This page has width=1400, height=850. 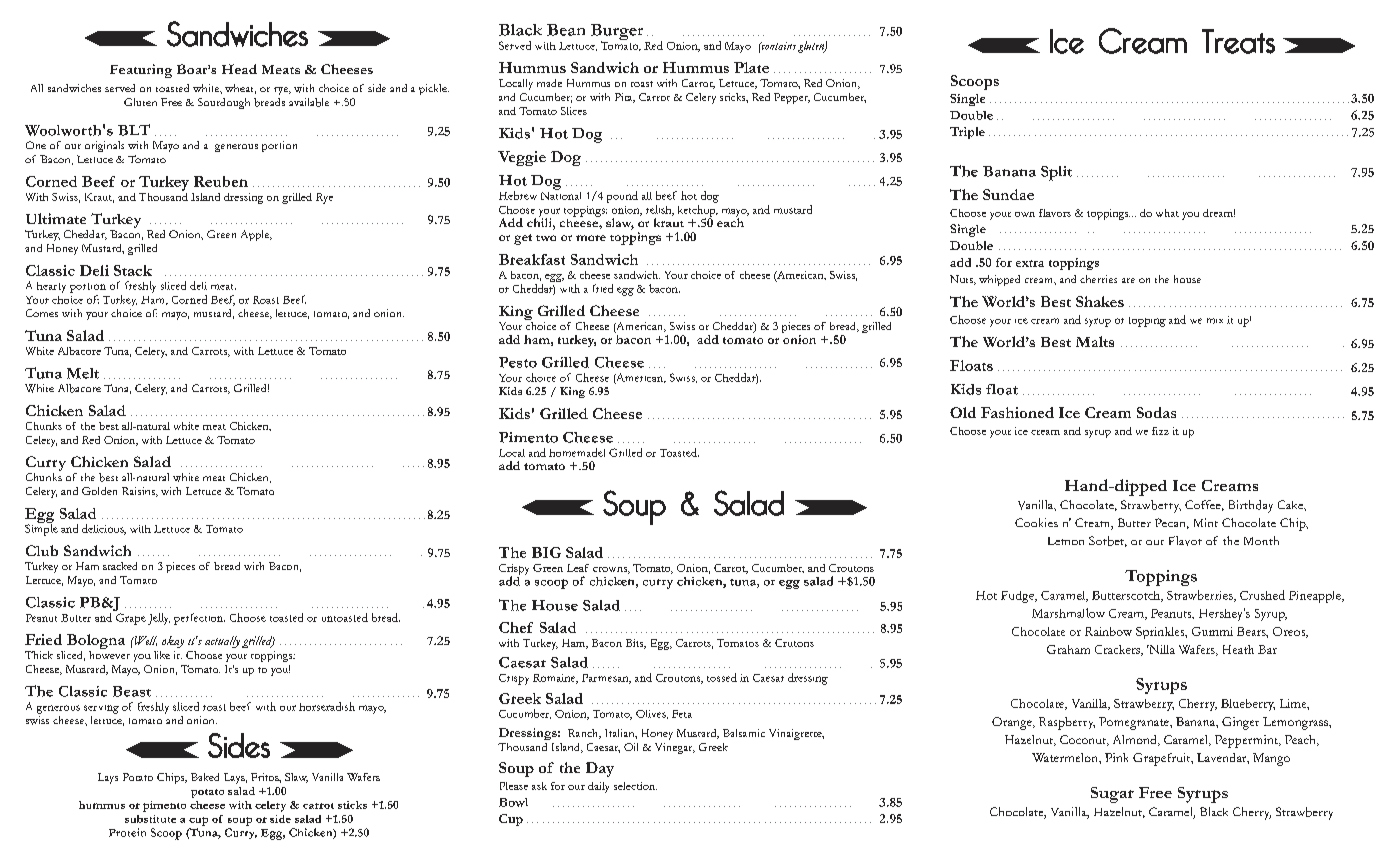 I want to click on substitute, so click(x=150, y=819).
